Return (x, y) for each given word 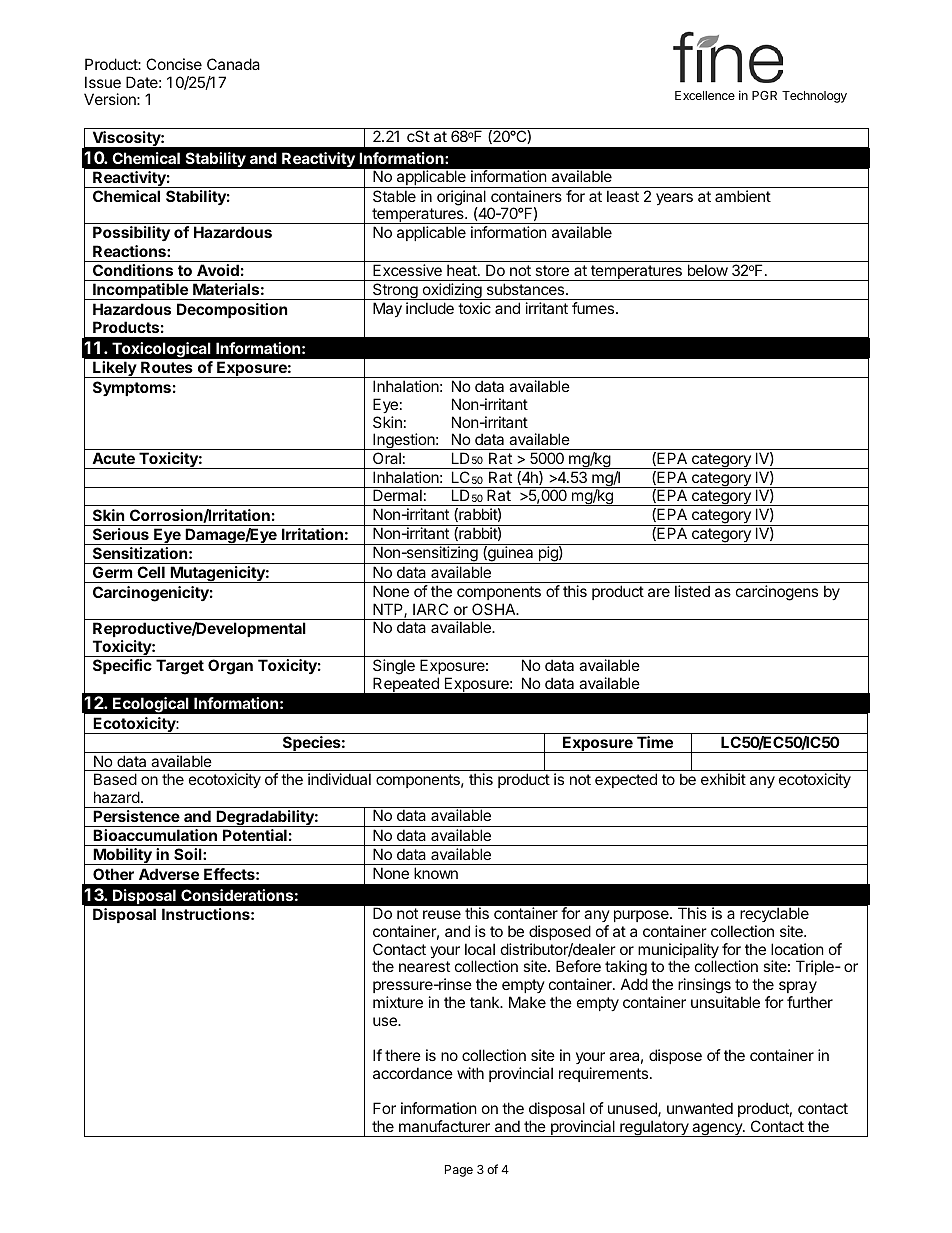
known (436, 873)
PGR (764, 95)
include (430, 308)
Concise (174, 64)
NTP (389, 610)
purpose (642, 916)
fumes (594, 308)
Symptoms (132, 388)
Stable (394, 196)
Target (180, 667)
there (403, 1055)
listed (692, 591)
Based (115, 779)
